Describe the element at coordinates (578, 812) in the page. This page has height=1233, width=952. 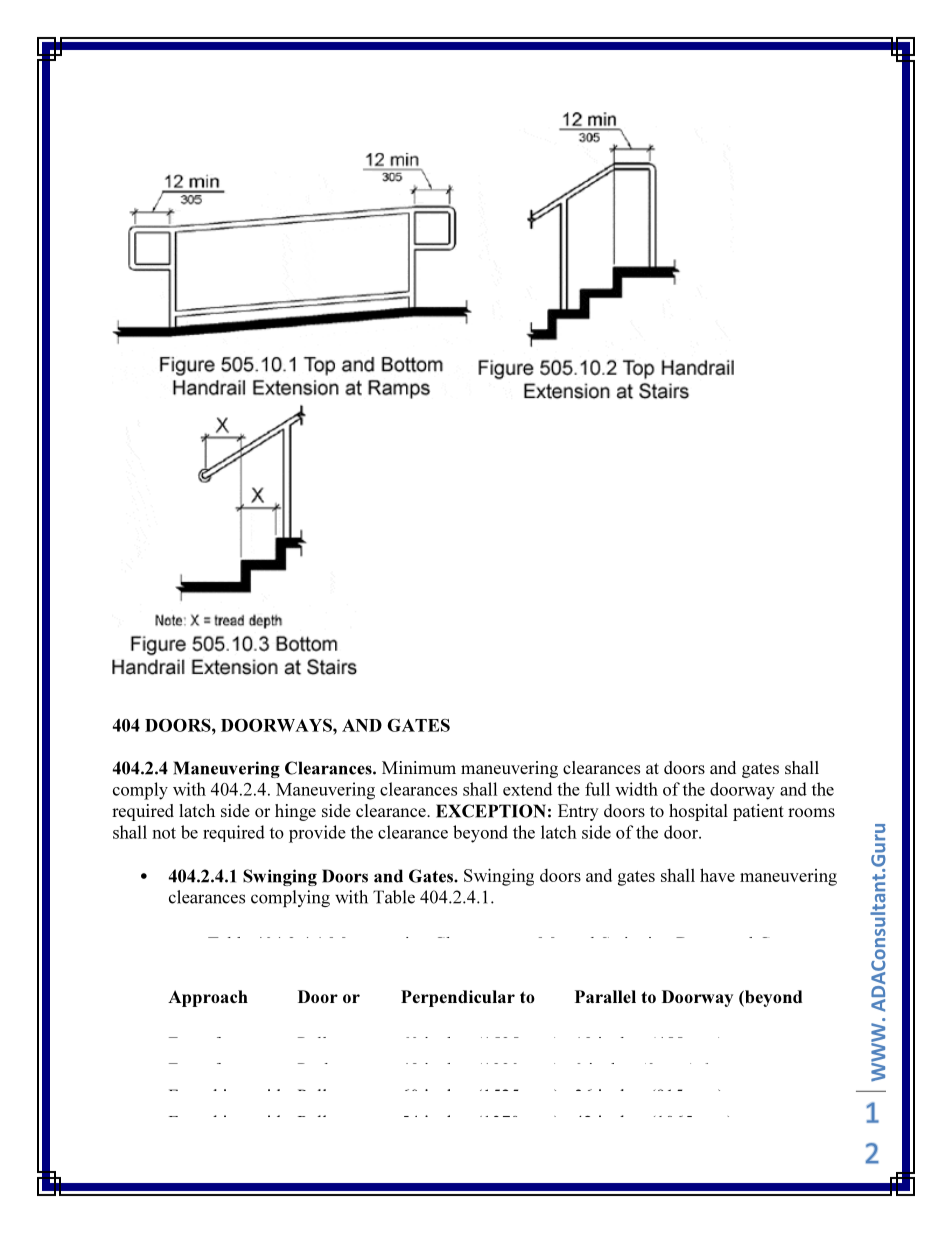
I see `Entry` at that location.
